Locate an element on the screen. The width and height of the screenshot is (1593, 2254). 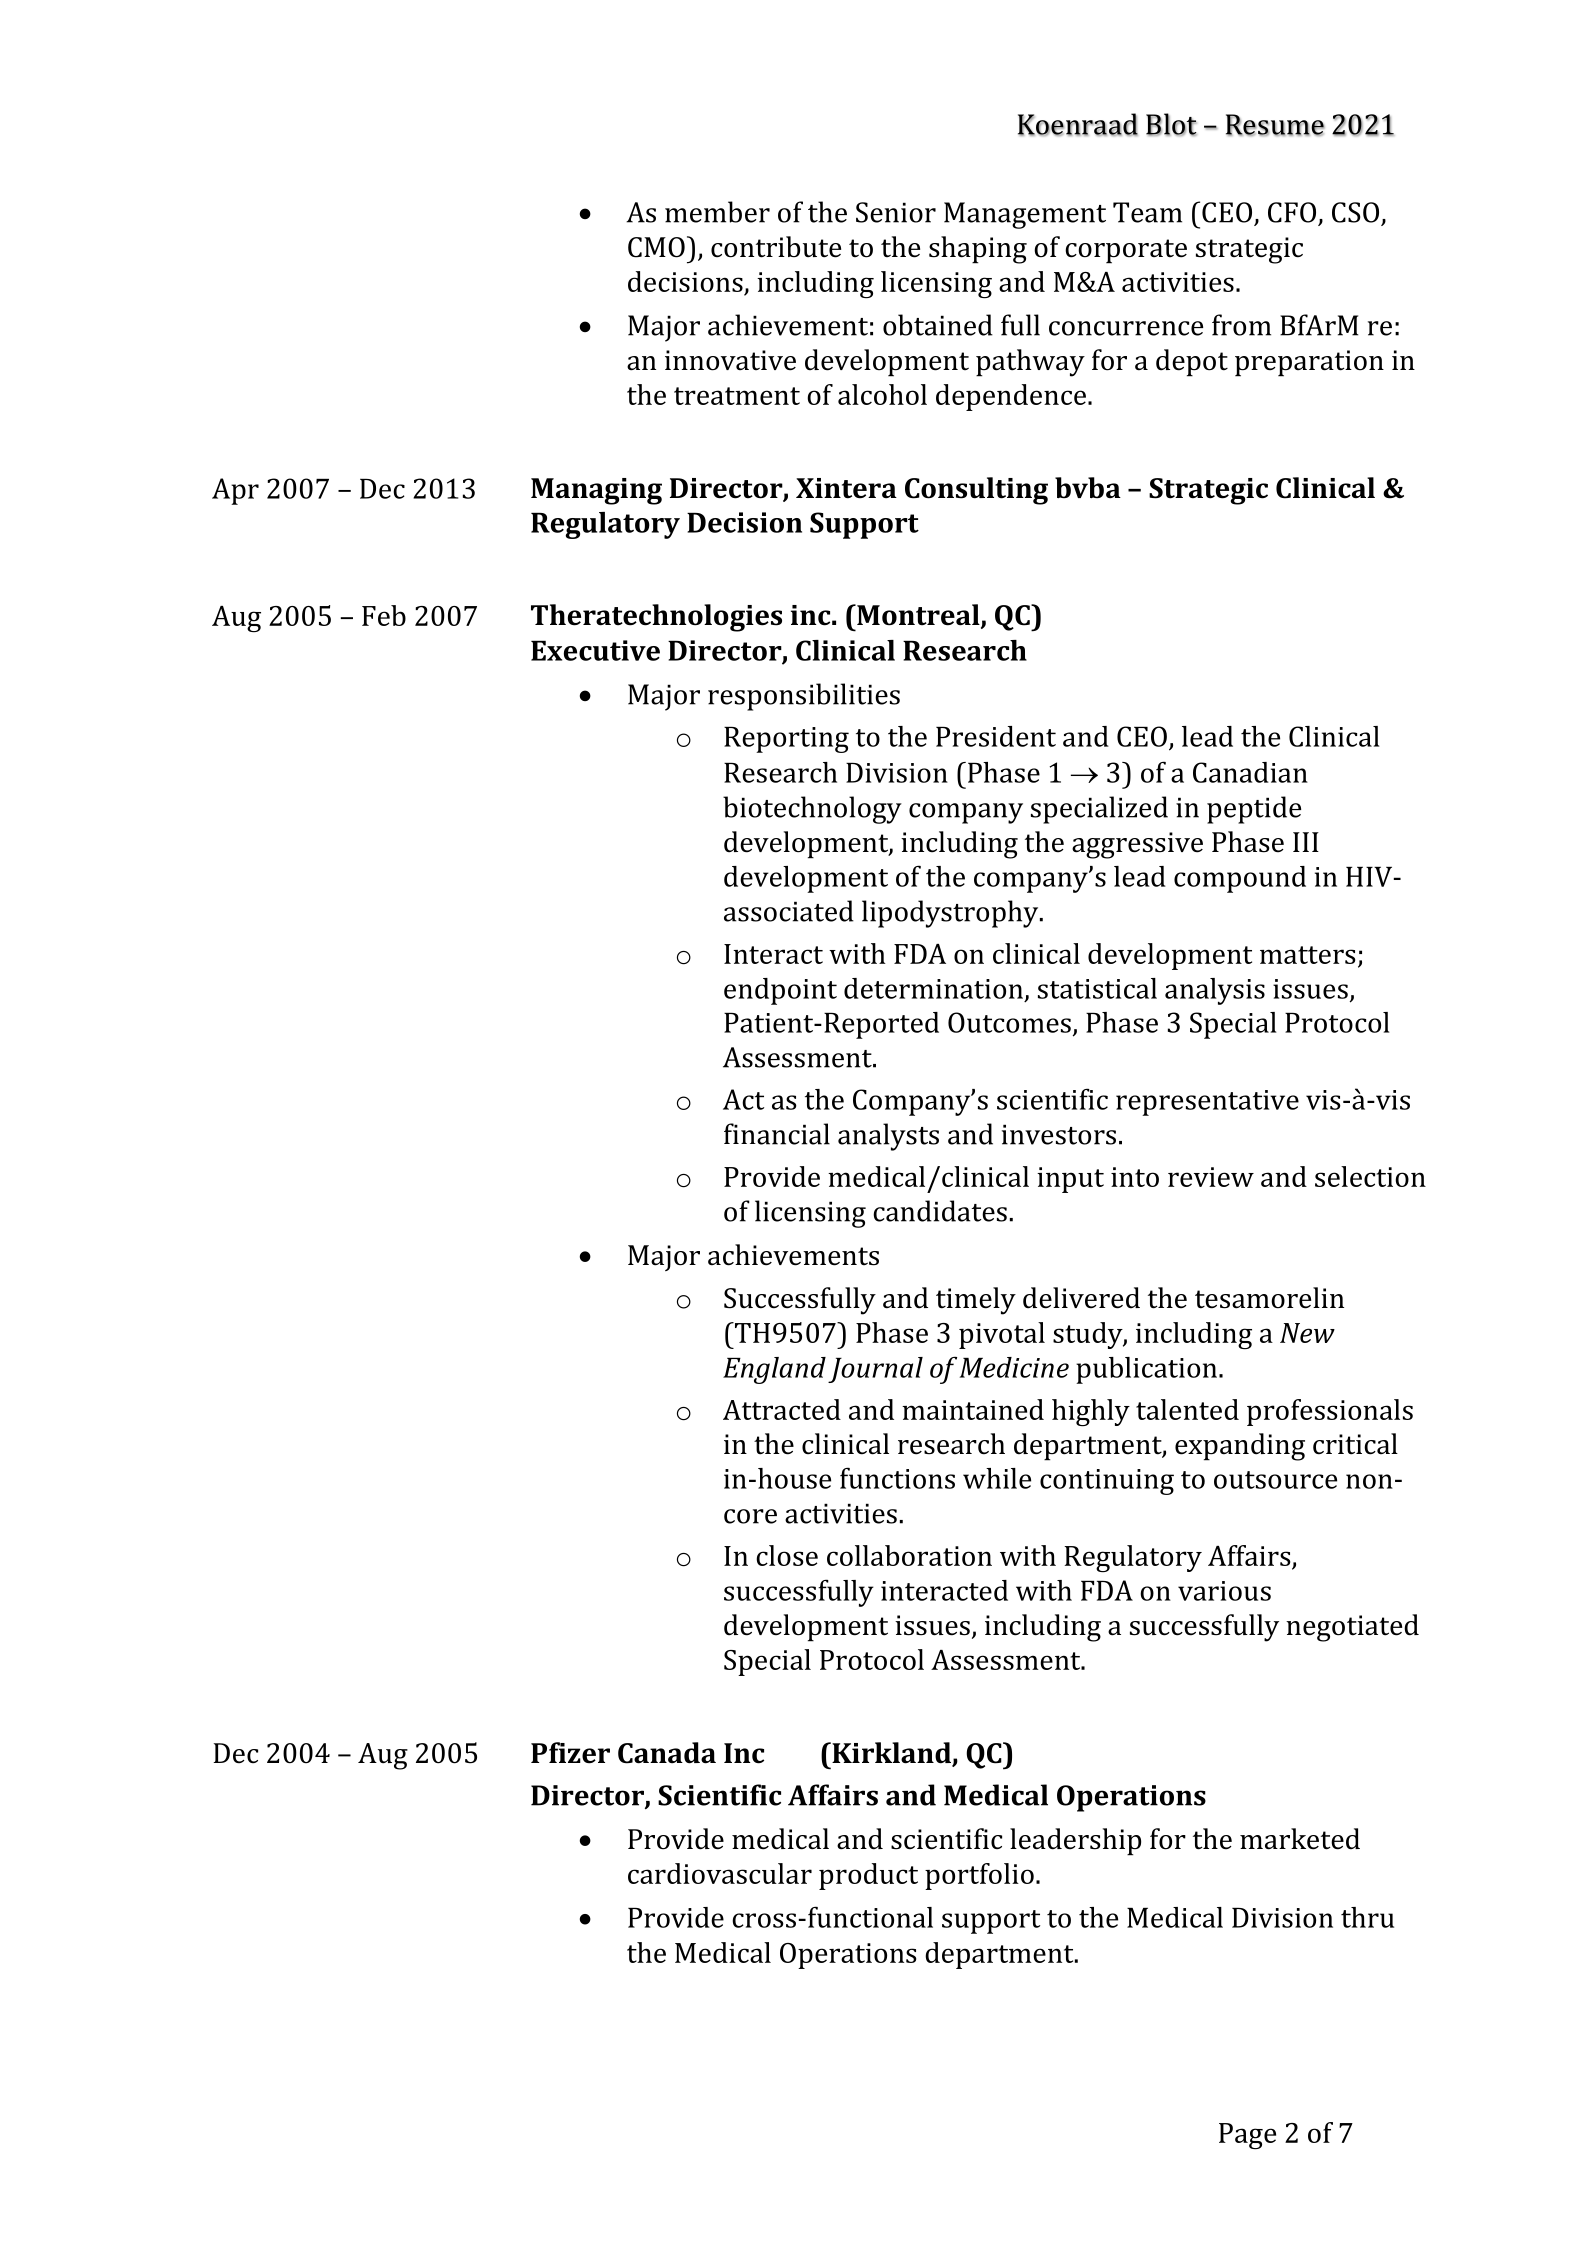
Pfizer is located at coordinates (570, 1753).
